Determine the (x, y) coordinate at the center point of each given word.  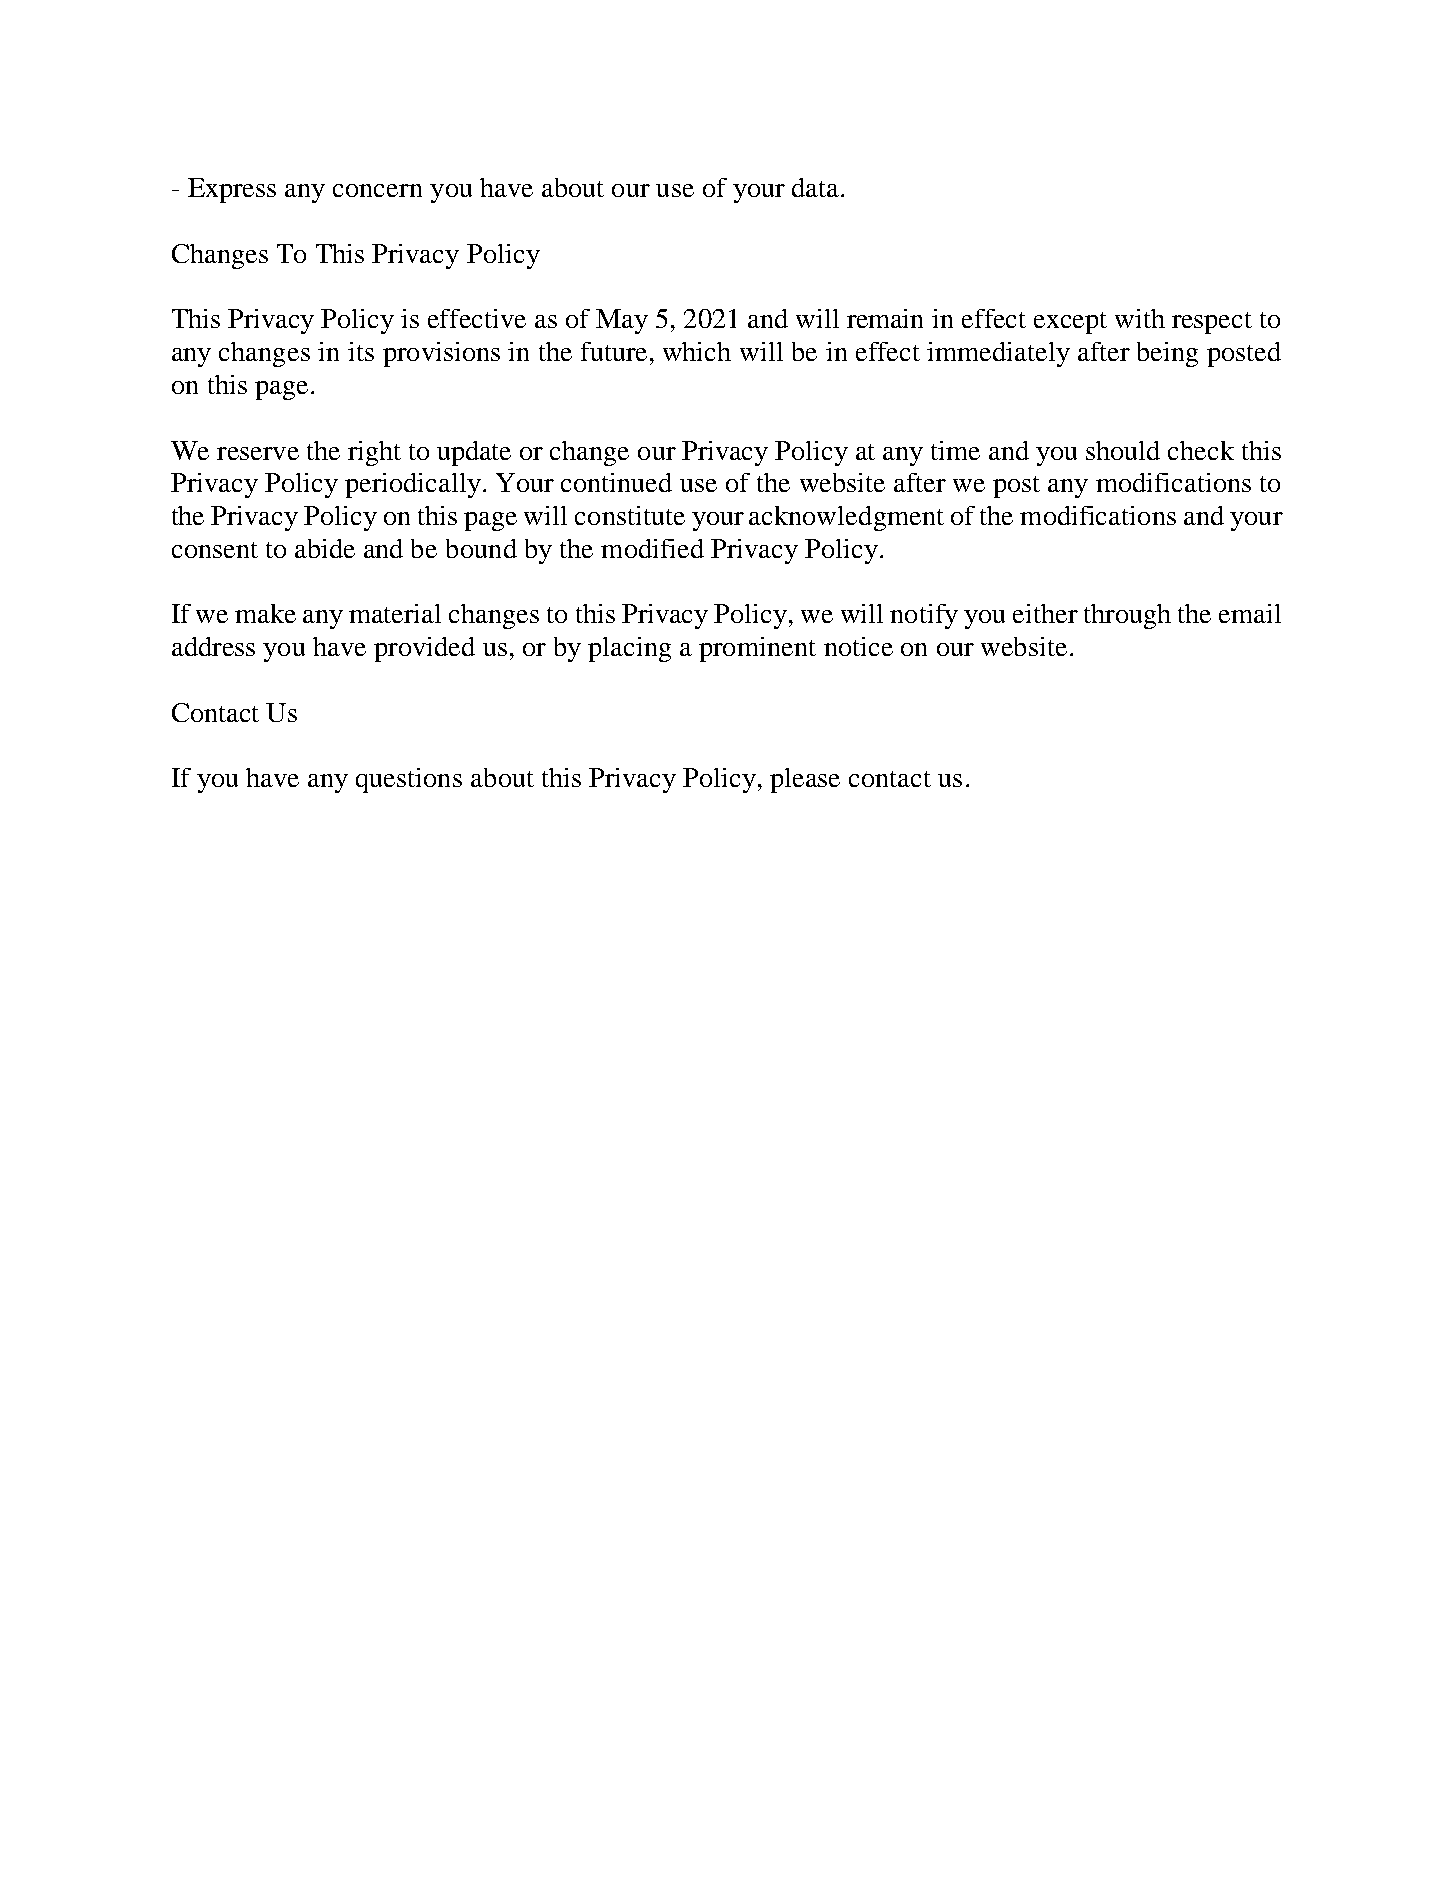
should (1123, 450)
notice (858, 646)
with (1140, 318)
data (817, 187)
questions (409, 780)
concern (377, 190)
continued (616, 482)
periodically (413, 485)
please (805, 780)
